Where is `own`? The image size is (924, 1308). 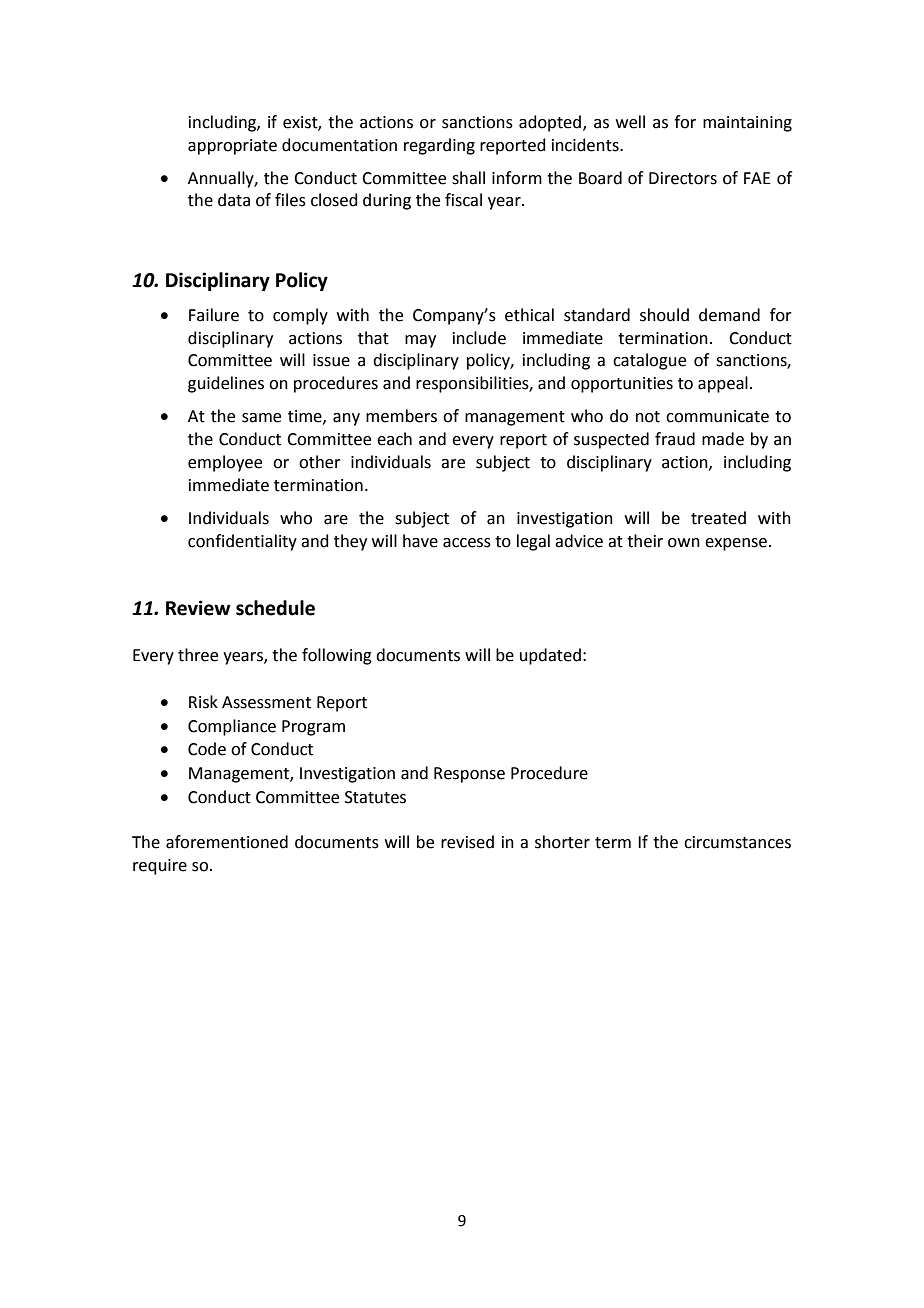 own is located at coordinates (684, 543).
